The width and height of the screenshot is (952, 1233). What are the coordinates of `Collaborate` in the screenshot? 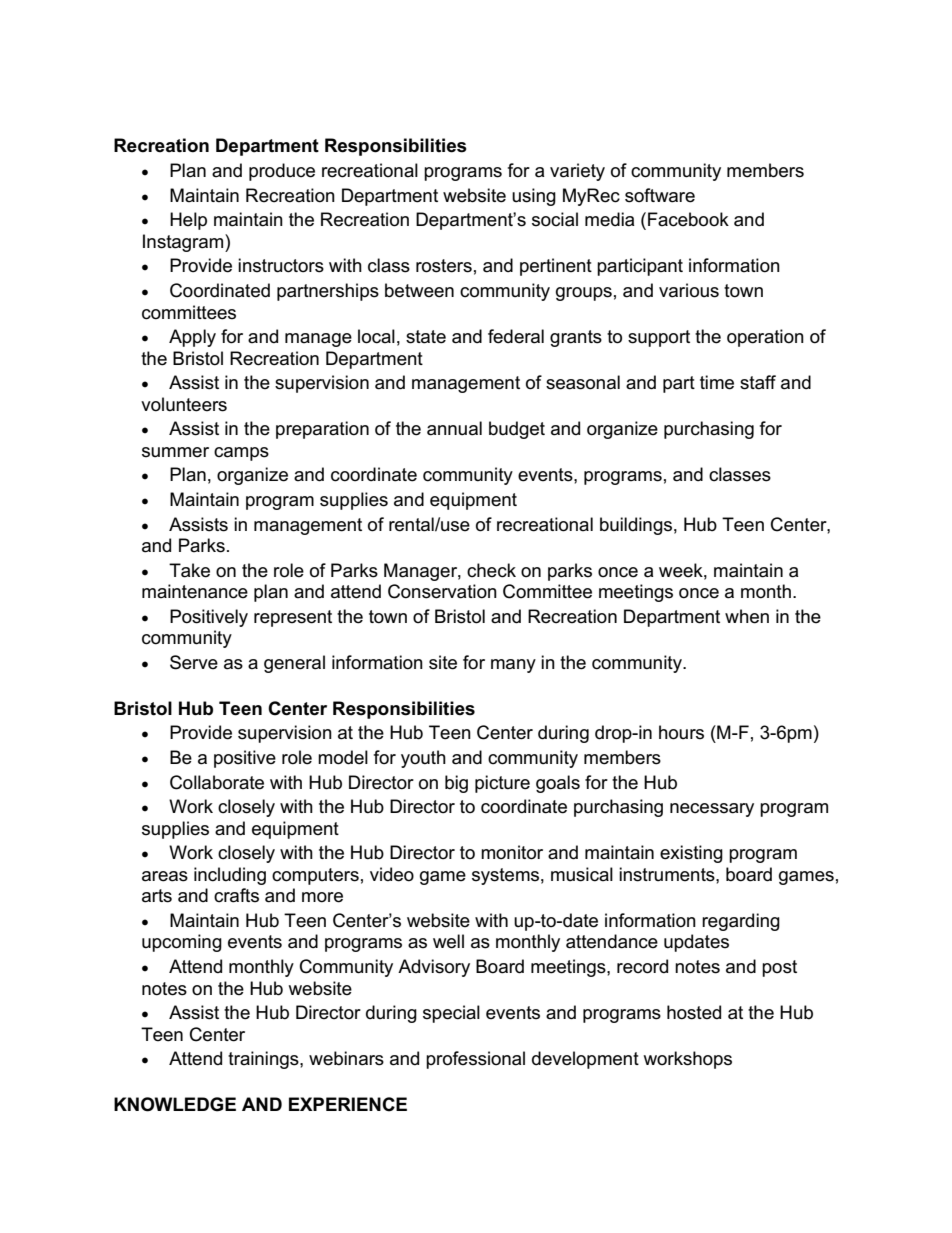 It's located at (217, 782).
